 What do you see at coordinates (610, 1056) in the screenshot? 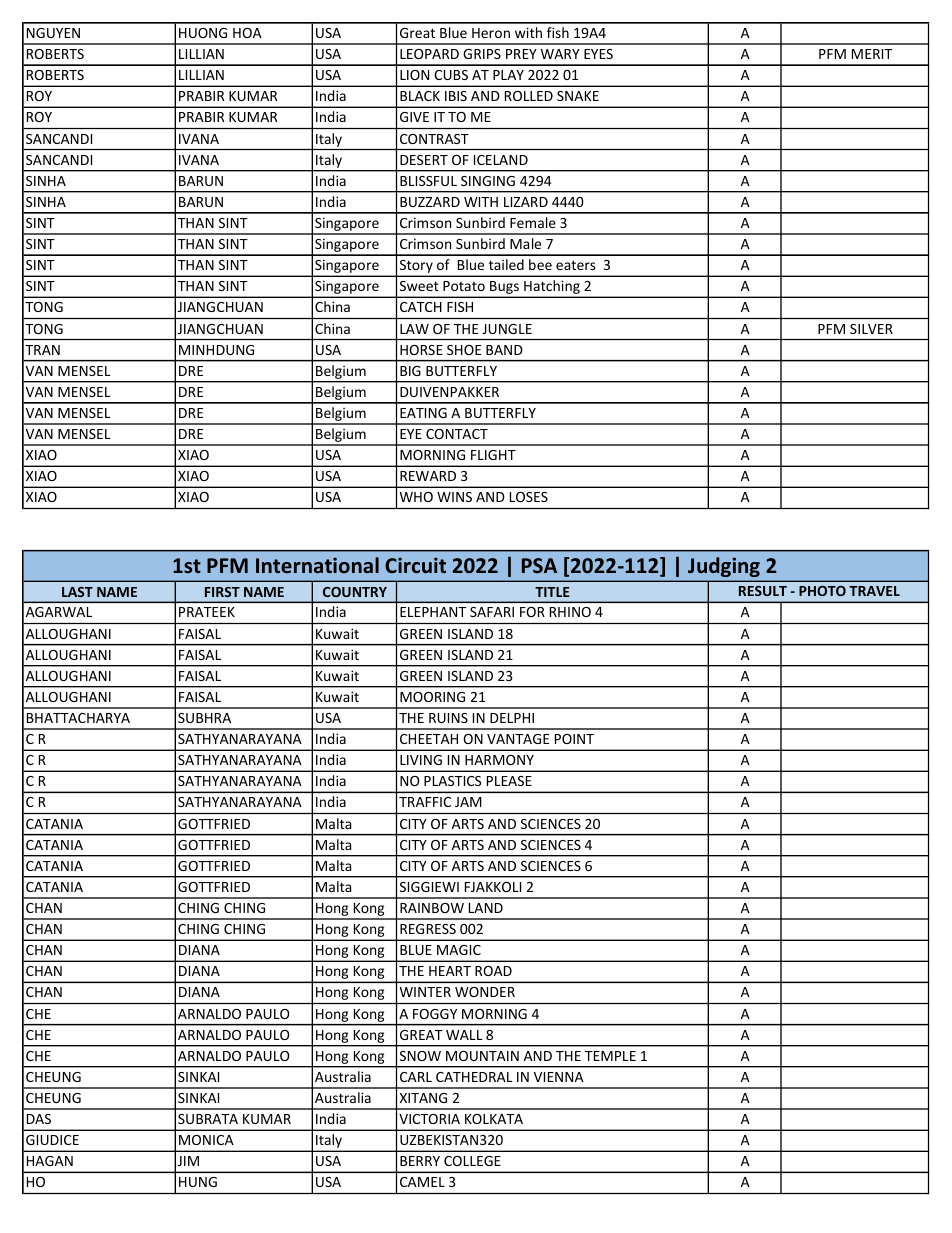
I see `TEMPLE` at bounding box center [610, 1056].
